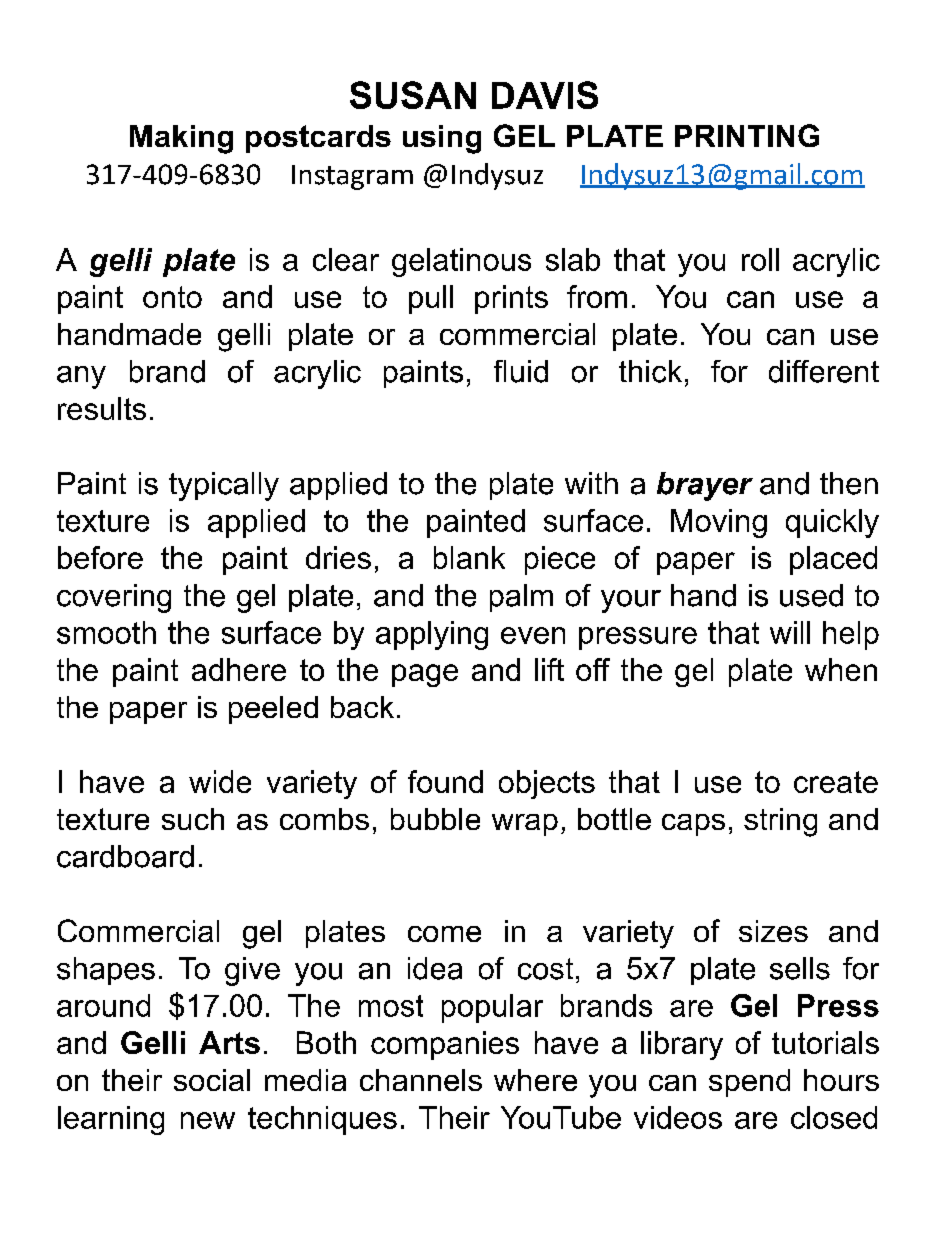  What do you see at coordinates (841, 669) in the document?
I see `when` at bounding box center [841, 669].
